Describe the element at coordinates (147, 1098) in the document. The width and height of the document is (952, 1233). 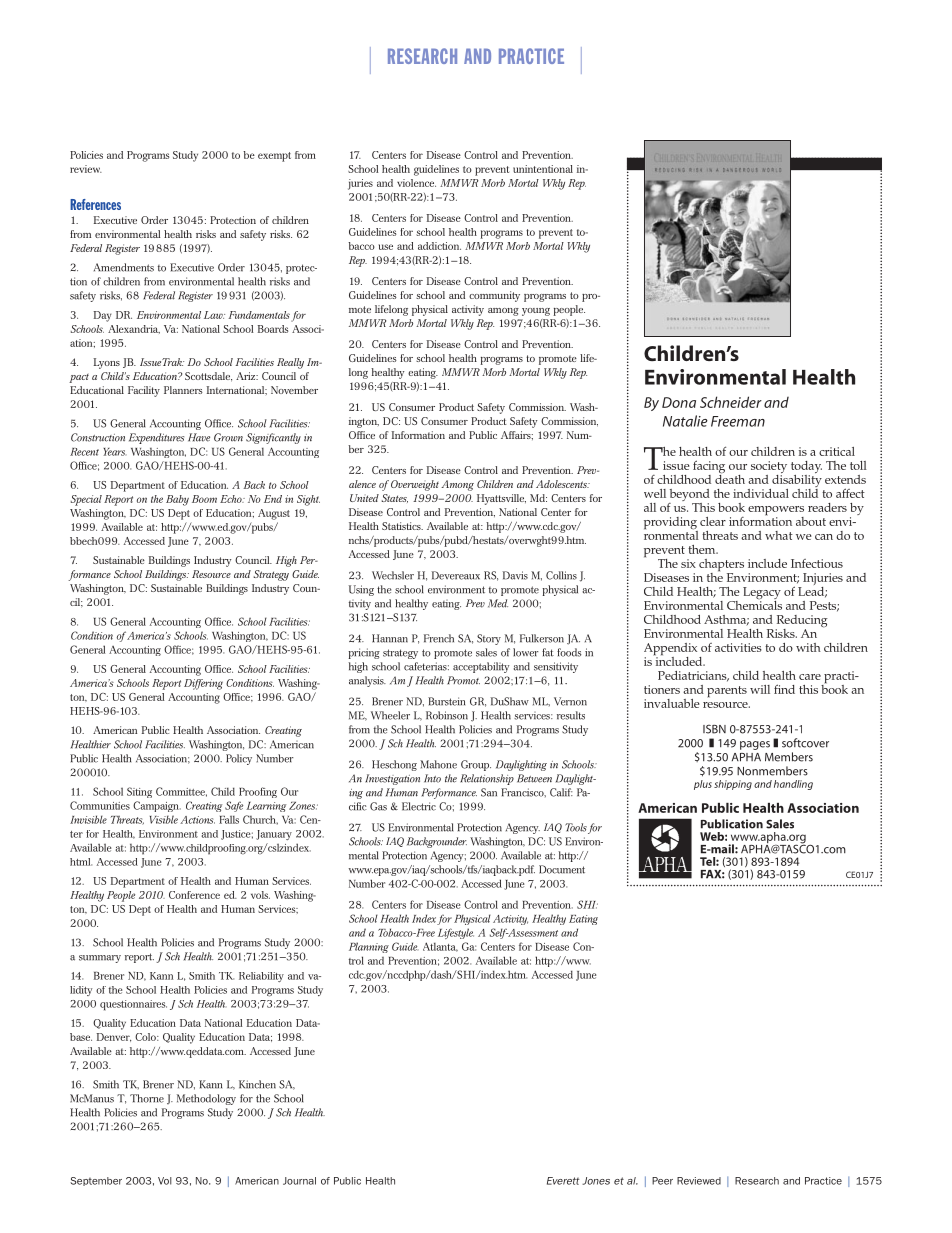
I see `Thorne` at that location.
